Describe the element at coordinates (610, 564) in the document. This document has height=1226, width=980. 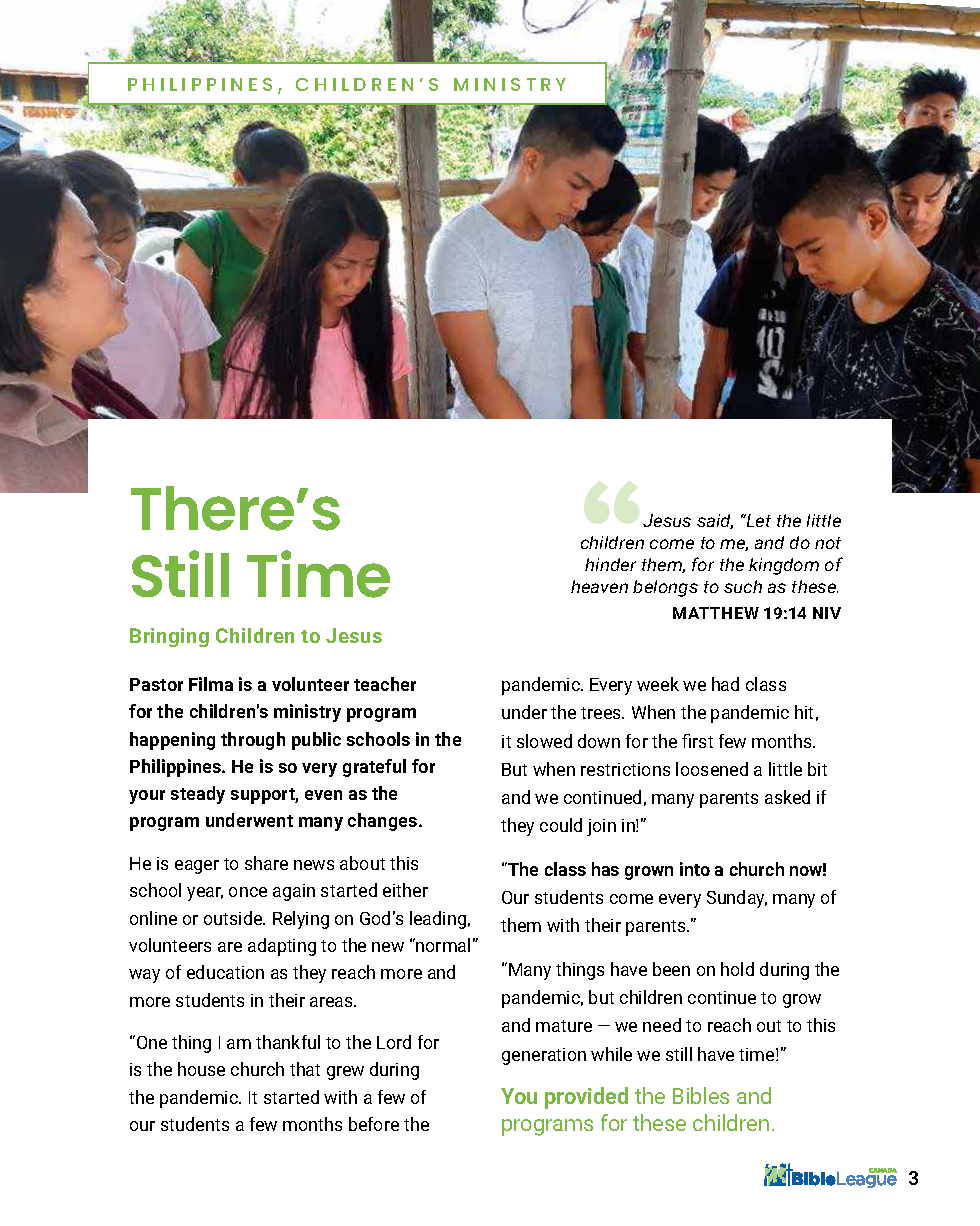
I see `hinder` at that location.
